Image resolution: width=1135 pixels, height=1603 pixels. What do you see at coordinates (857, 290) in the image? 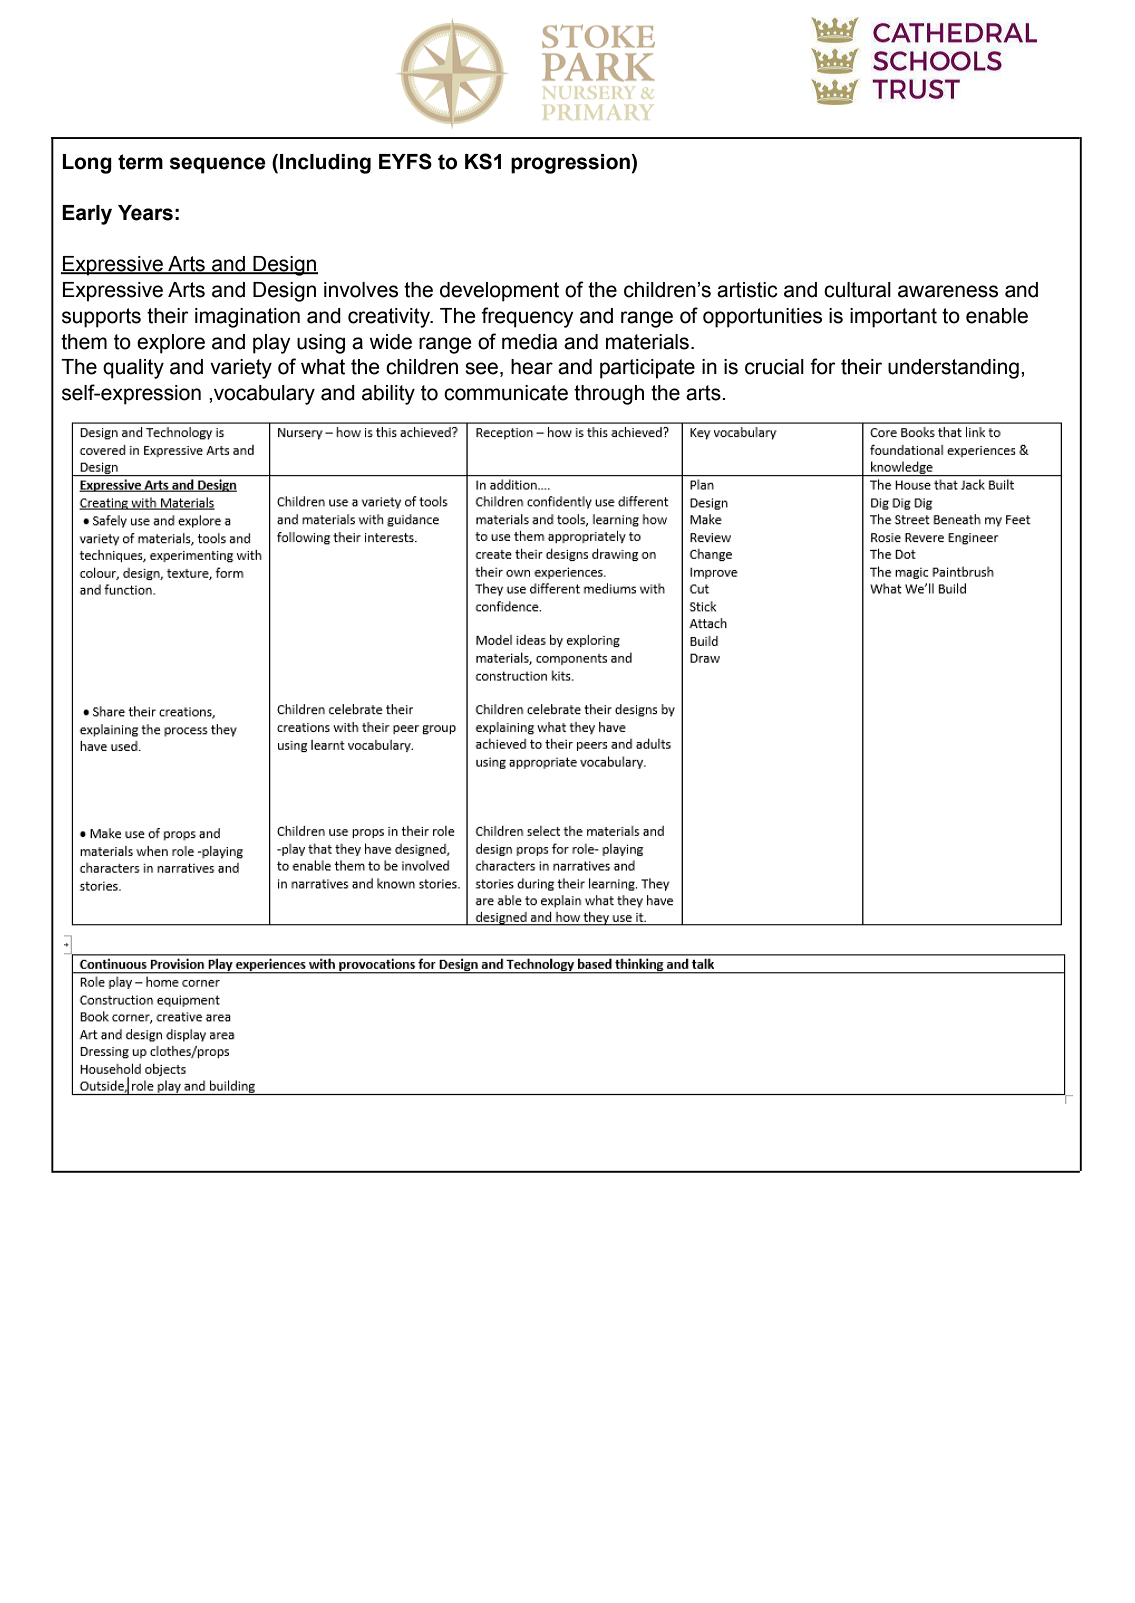
I see `cultural` at bounding box center [857, 290].
